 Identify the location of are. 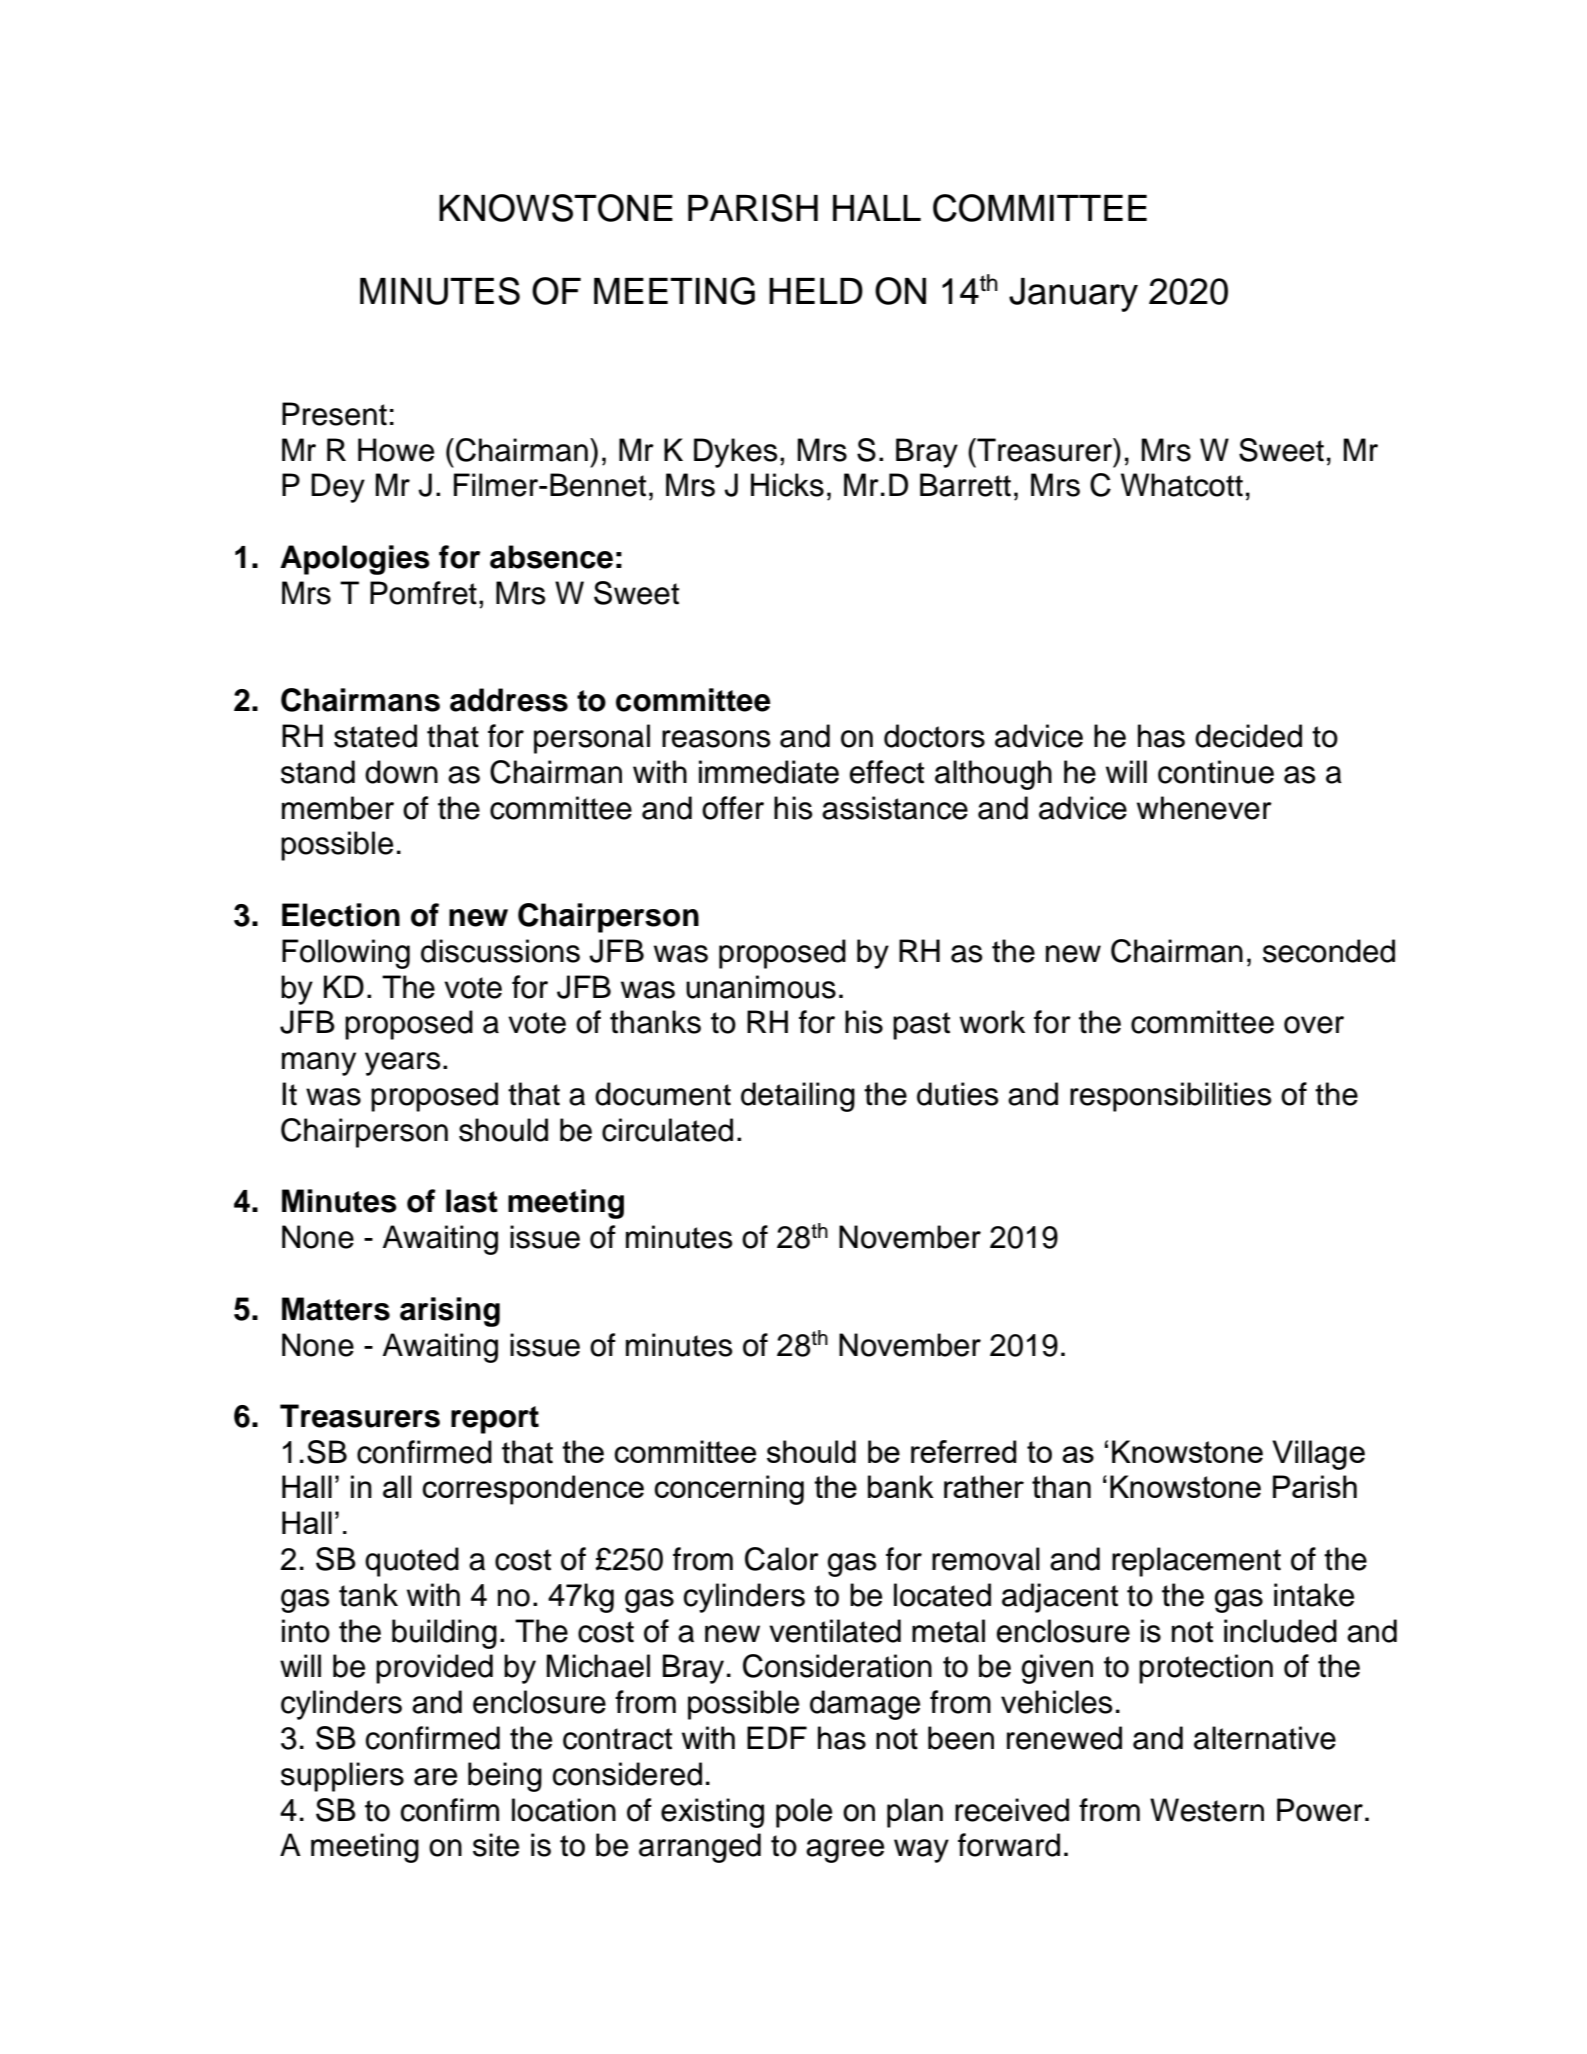
(435, 1777).
